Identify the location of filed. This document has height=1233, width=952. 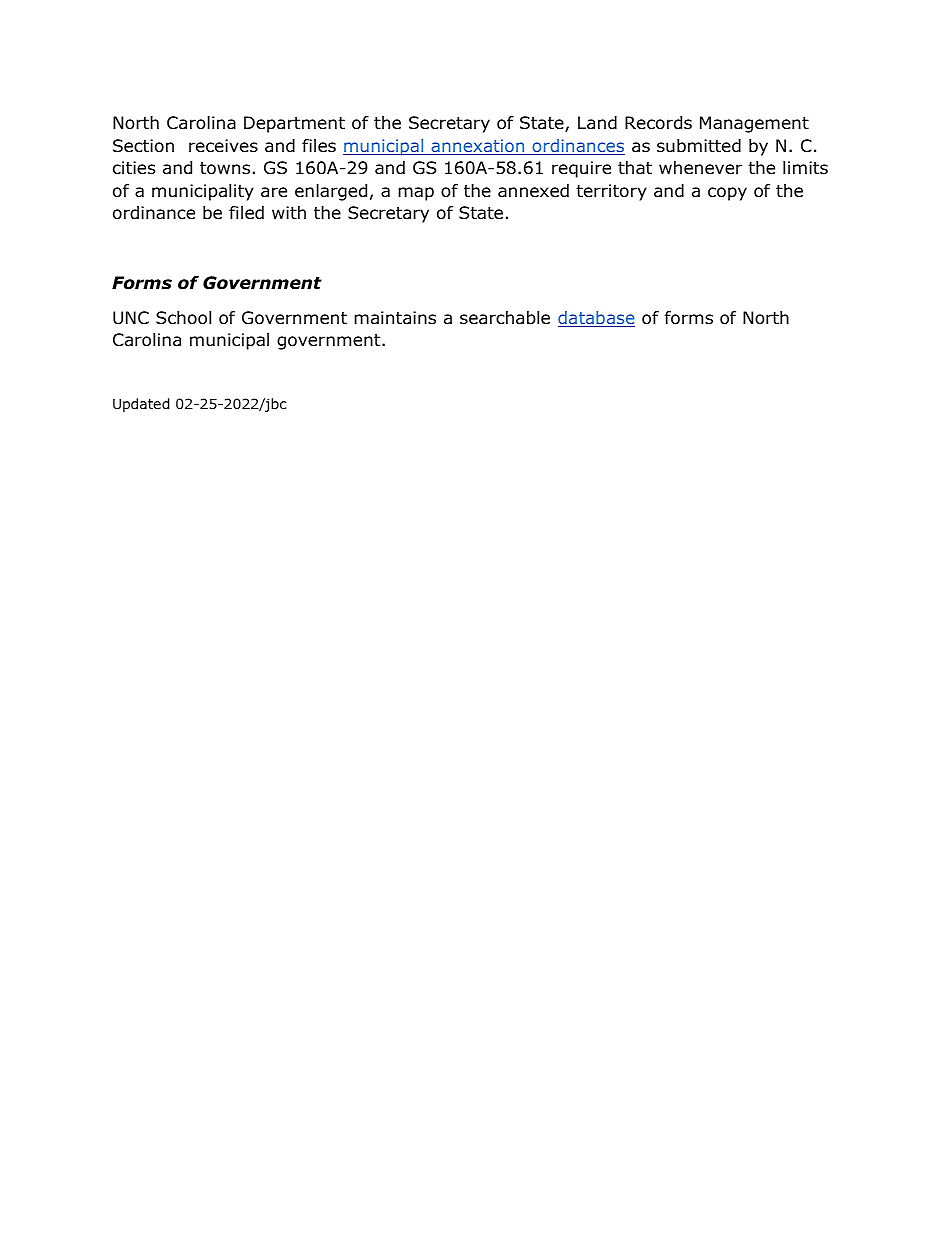
(246, 213).
